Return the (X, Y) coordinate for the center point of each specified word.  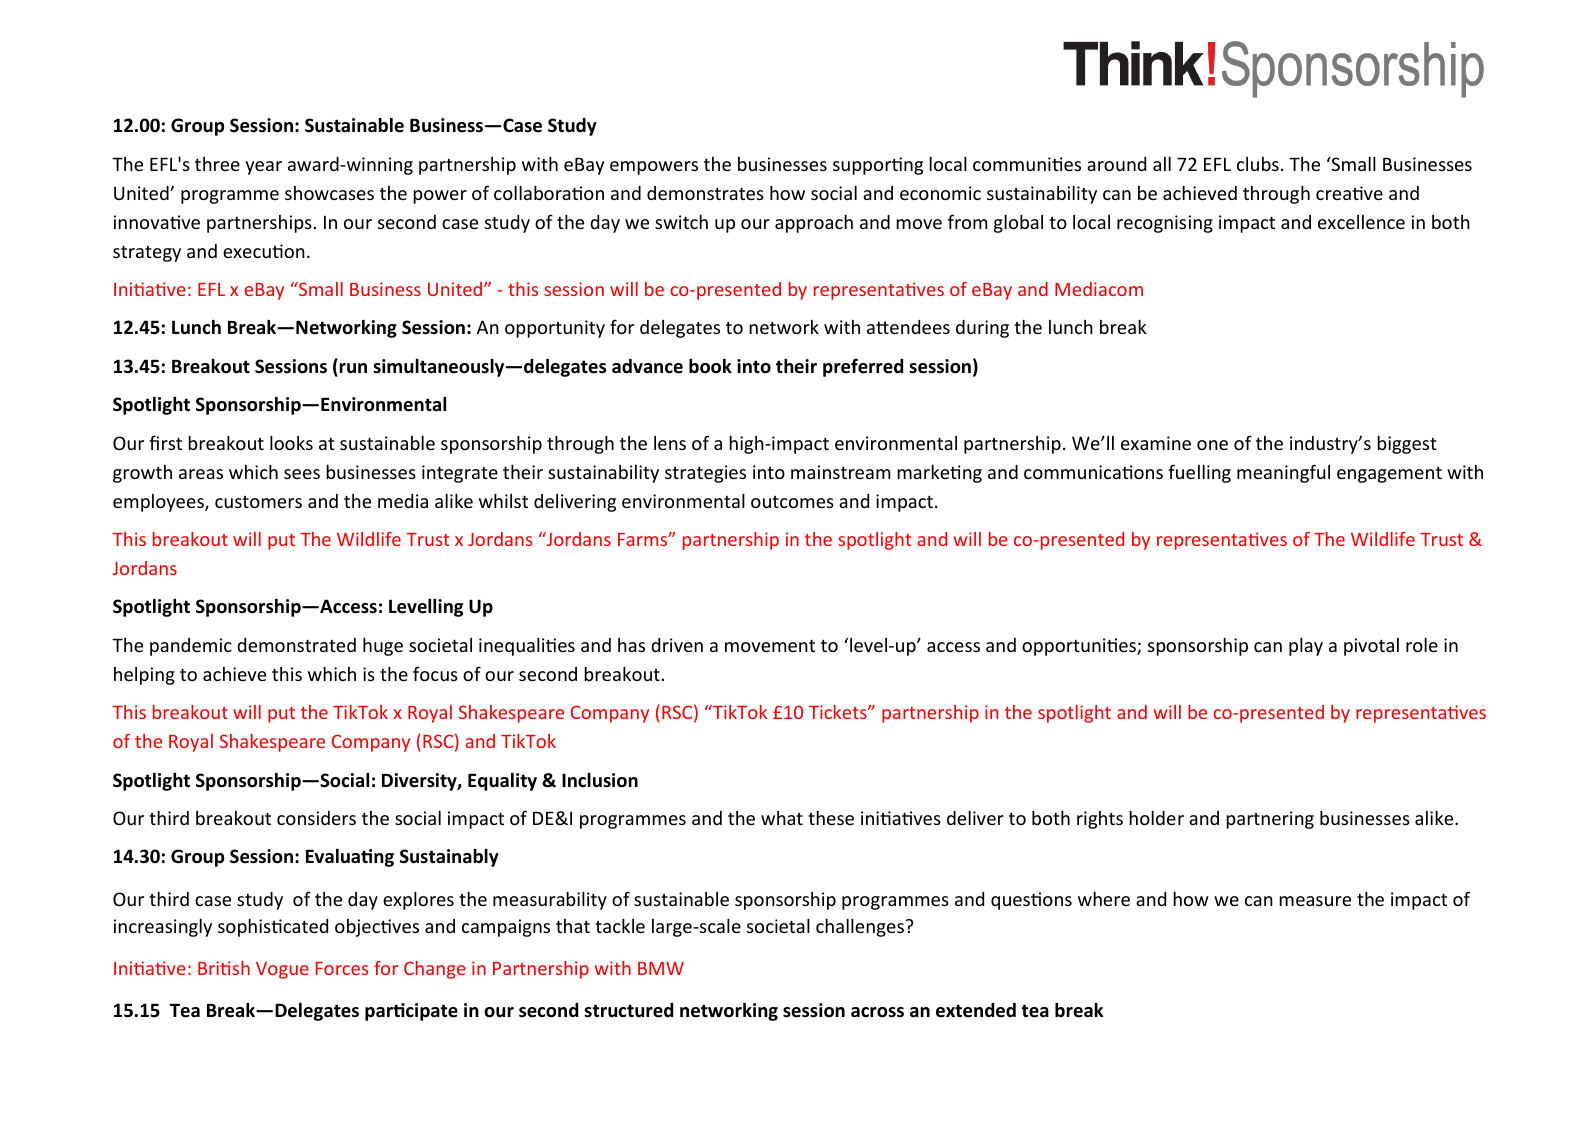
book (710, 366)
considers (316, 818)
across (877, 1012)
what (782, 818)
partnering (1270, 820)
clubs (1258, 164)
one (1212, 445)
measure (1315, 901)
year (263, 168)
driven (677, 645)
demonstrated (296, 645)
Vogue (282, 970)
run (352, 369)
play (1306, 647)
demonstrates (705, 193)
